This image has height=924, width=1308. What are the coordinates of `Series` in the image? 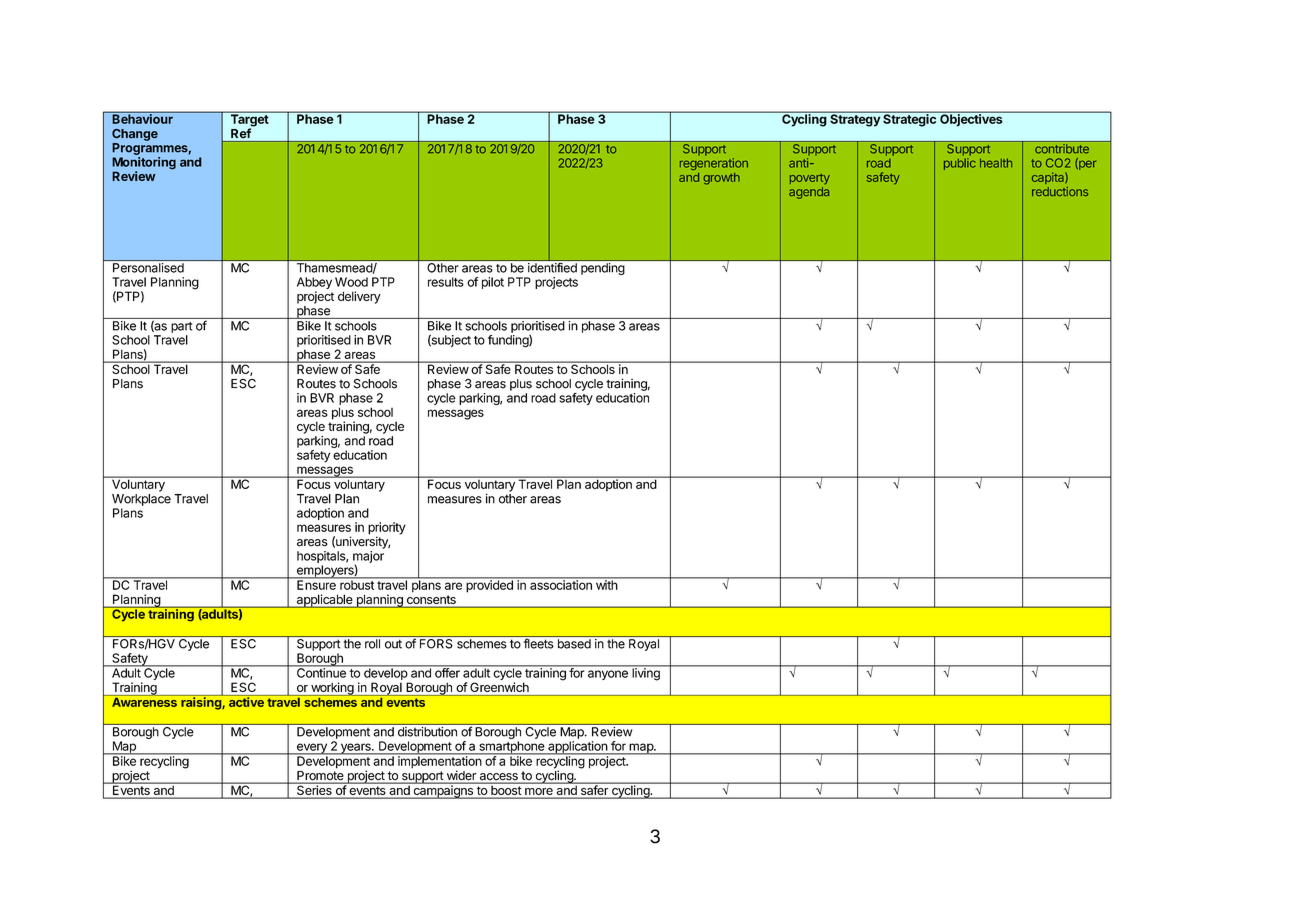 It's located at (314, 789).
